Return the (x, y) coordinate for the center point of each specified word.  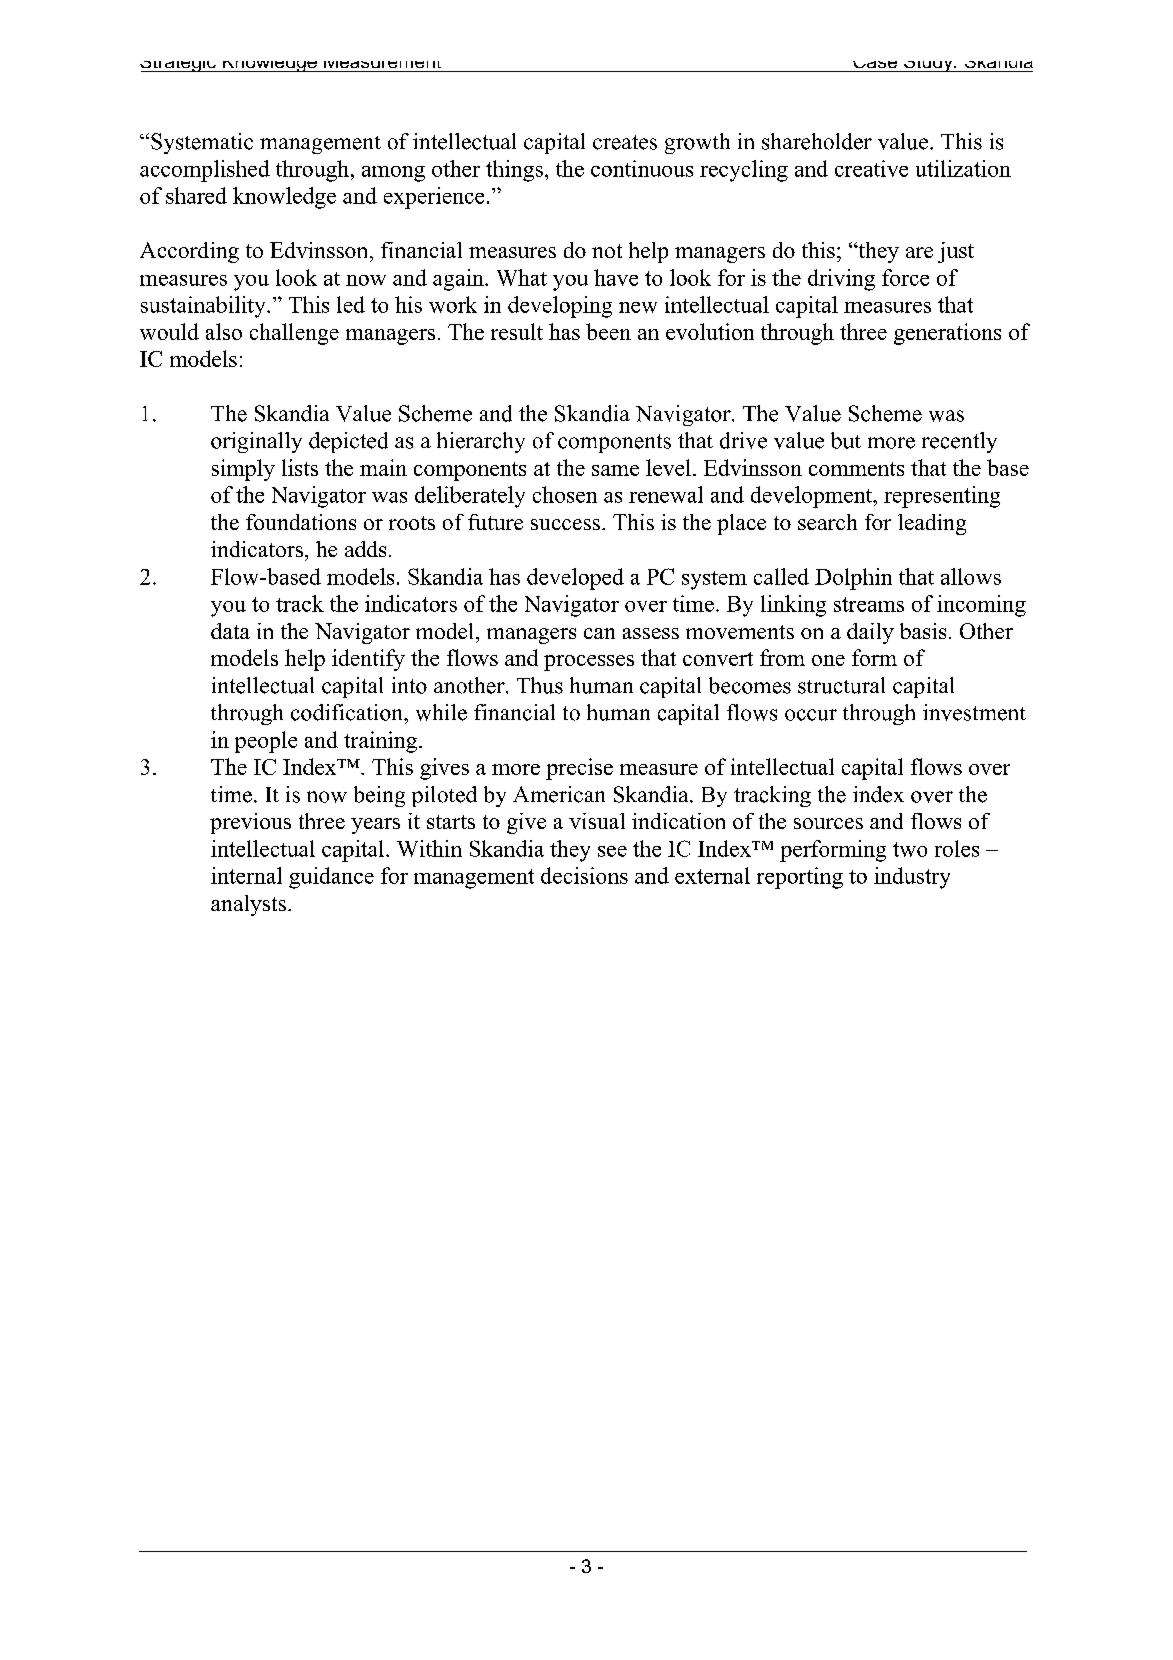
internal (246, 875)
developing (560, 307)
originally (256, 442)
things (514, 171)
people (266, 742)
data (230, 631)
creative (871, 168)
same (615, 470)
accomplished (205, 171)
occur (811, 715)
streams (869, 604)
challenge (294, 334)
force (905, 277)
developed (575, 579)
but (846, 440)
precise (579, 769)
